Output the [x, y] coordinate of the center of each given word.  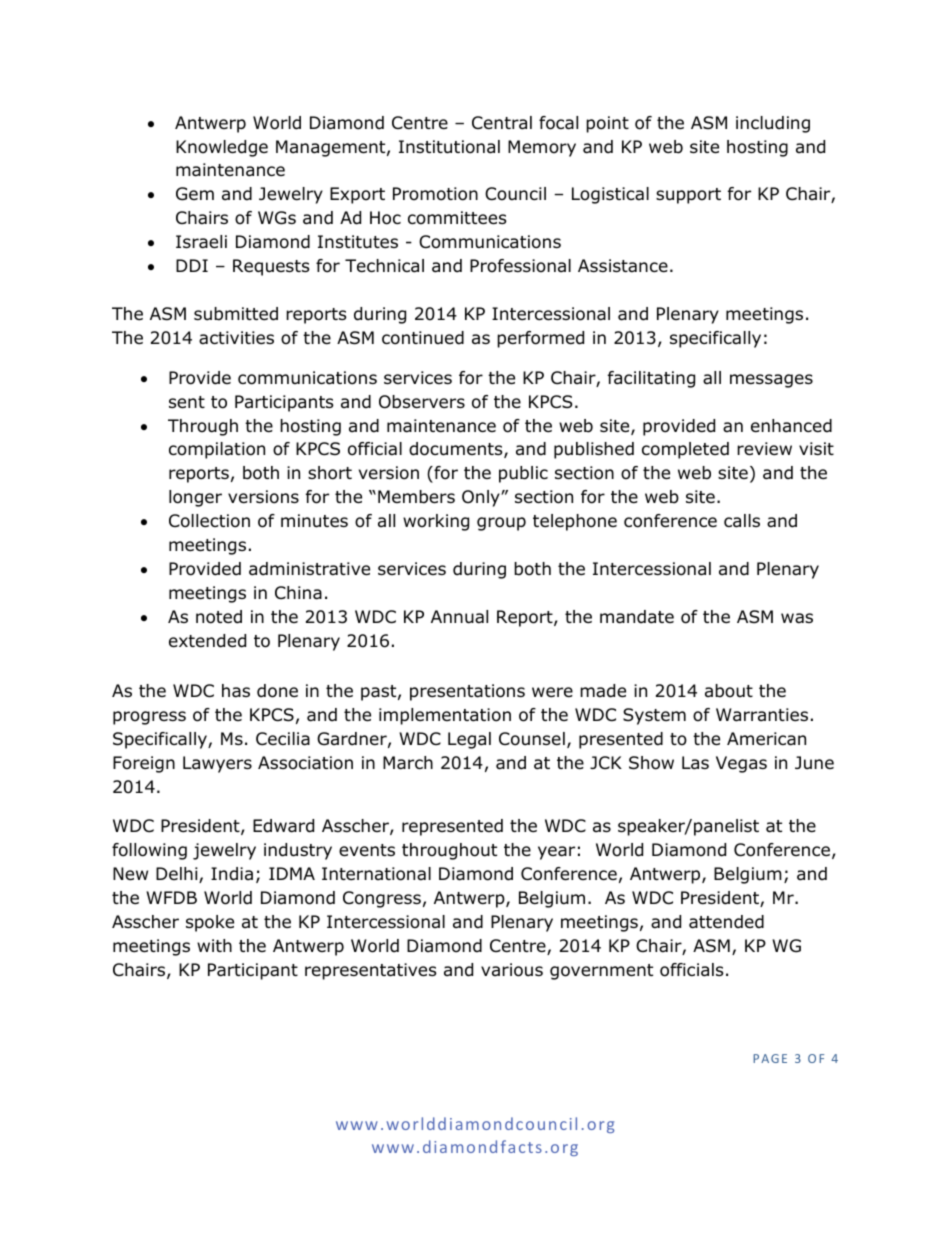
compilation [217, 450]
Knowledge [222, 148]
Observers [422, 402]
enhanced [791, 426]
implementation [445, 716]
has [236, 691]
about [729, 691]
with [214, 945]
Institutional [449, 147]
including [773, 124]
